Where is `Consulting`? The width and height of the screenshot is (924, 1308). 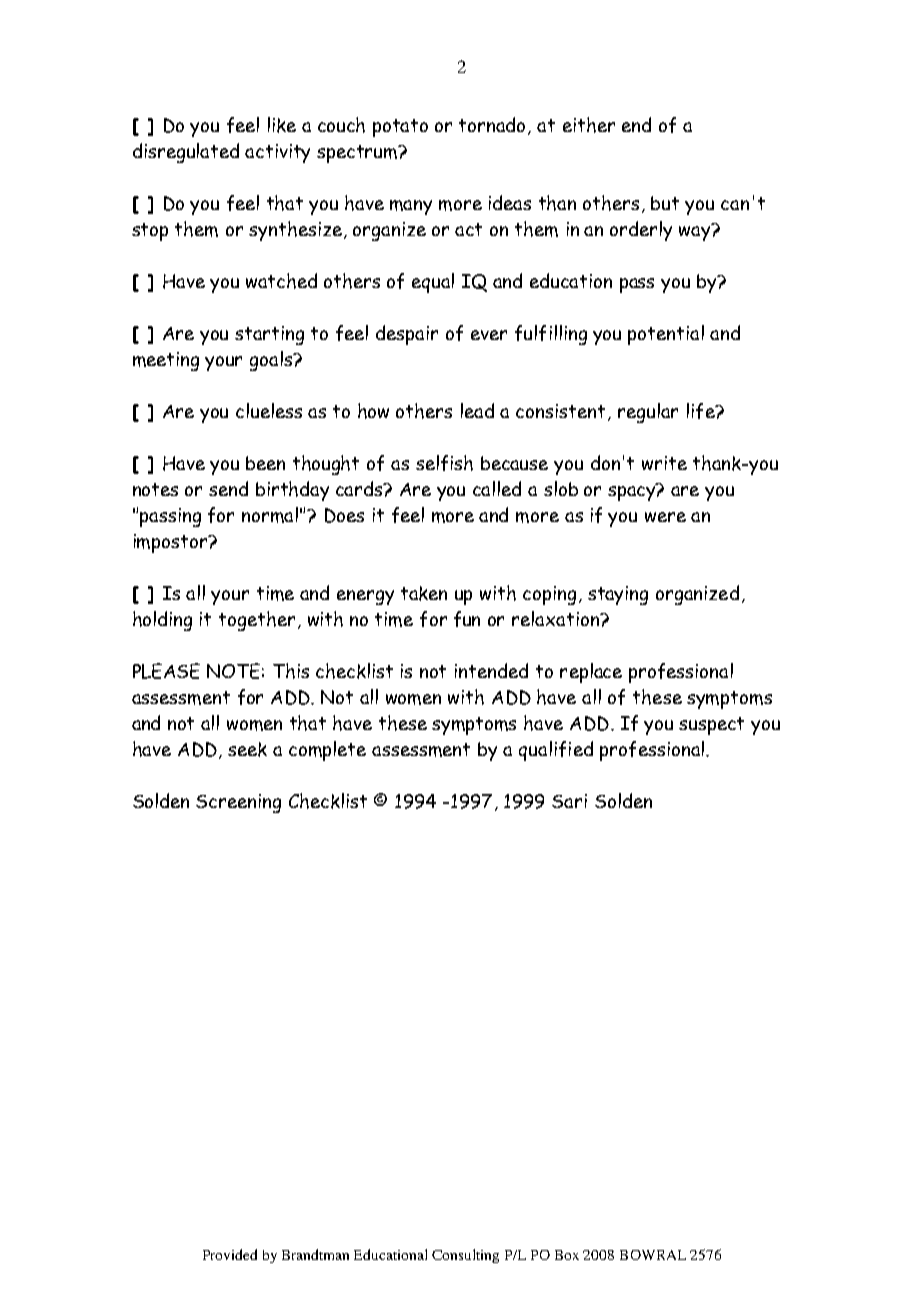
Consulting is located at coordinates (465, 1256).
